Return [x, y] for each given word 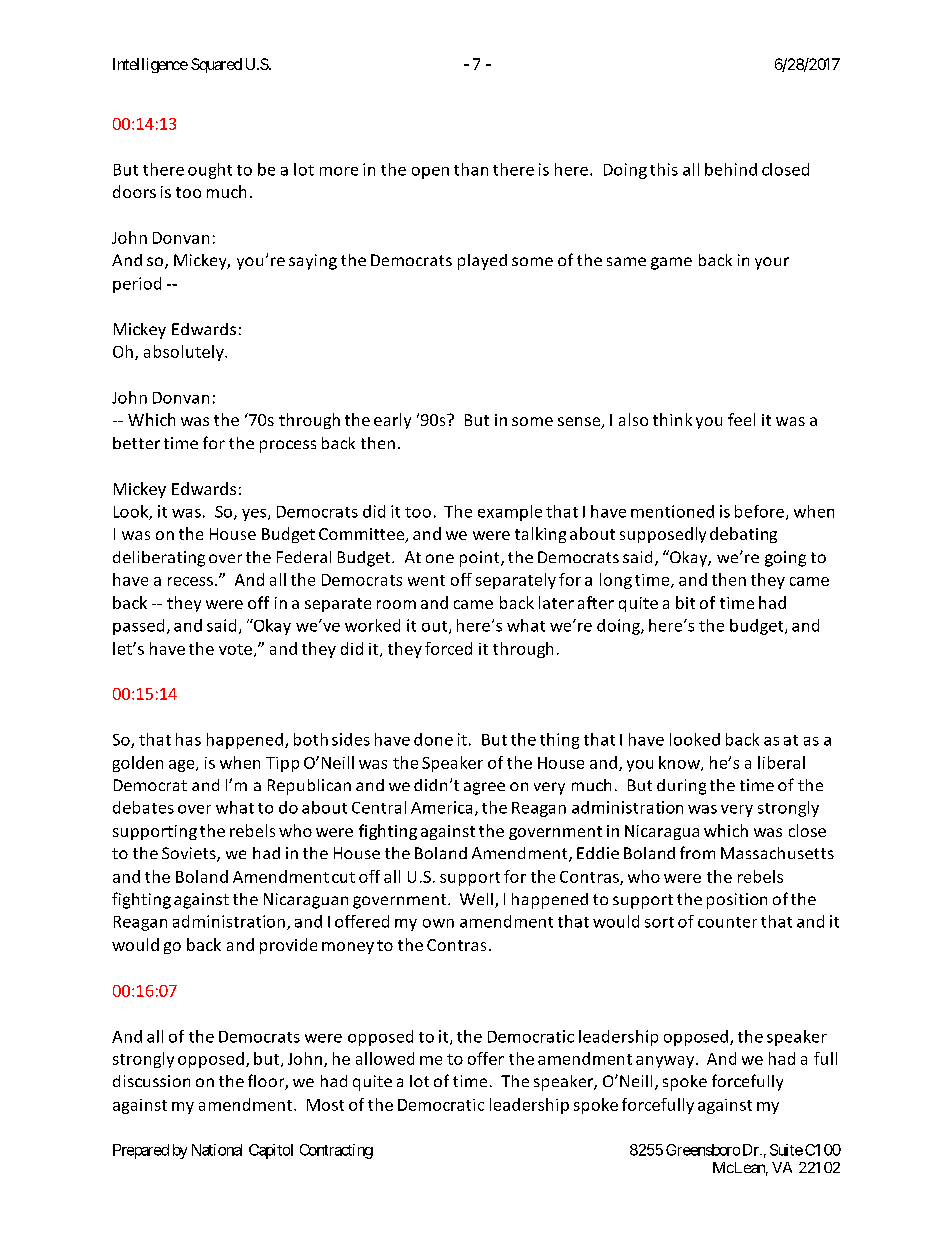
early [392, 421]
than [471, 169]
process [288, 446]
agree [484, 788]
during [681, 787]
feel [741, 419]
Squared [216, 65]
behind [731, 169]
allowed [385, 1058]
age [183, 766]
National [217, 1150]
